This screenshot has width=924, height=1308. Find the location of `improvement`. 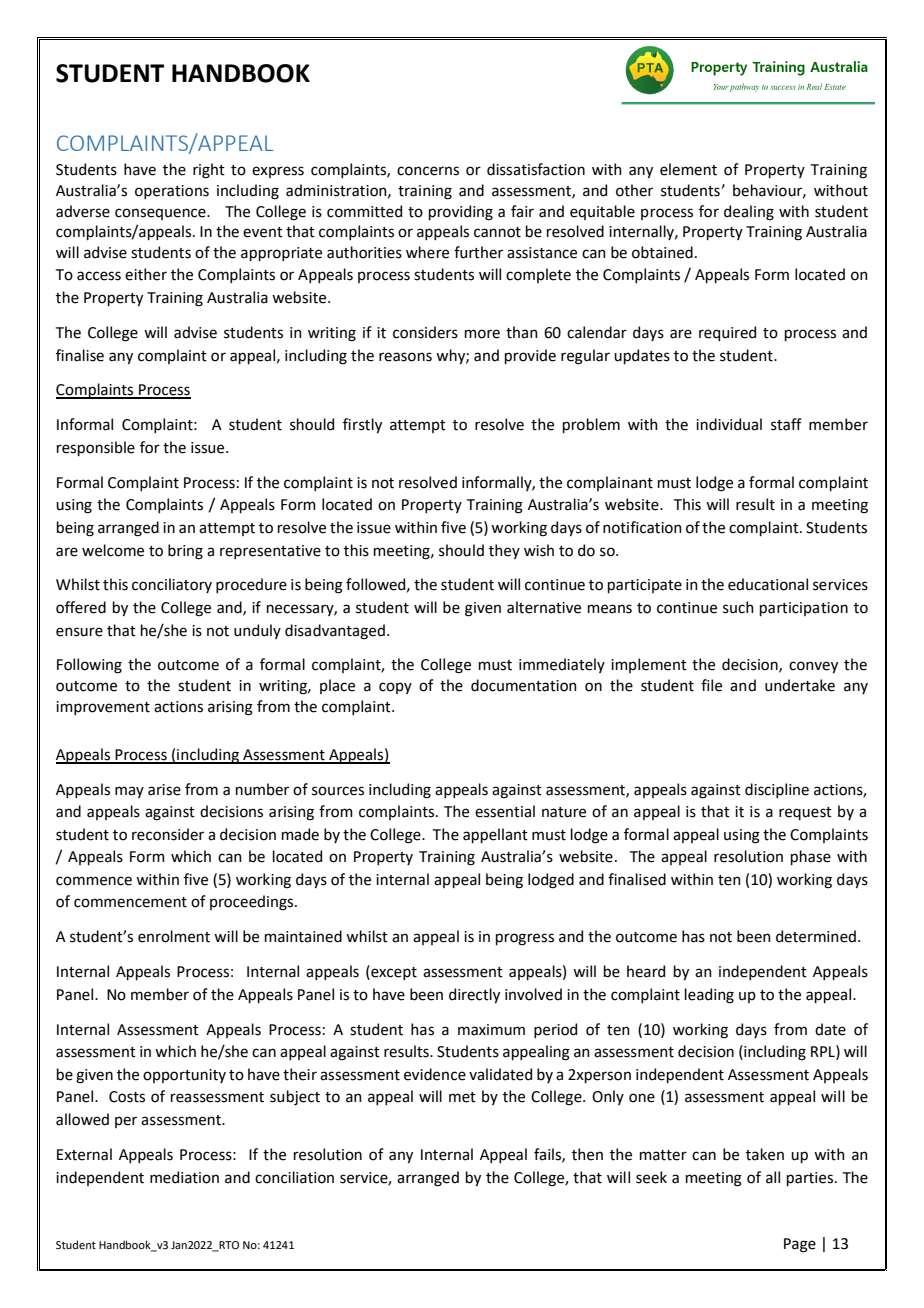

improvement is located at coordinates (103, 708).
